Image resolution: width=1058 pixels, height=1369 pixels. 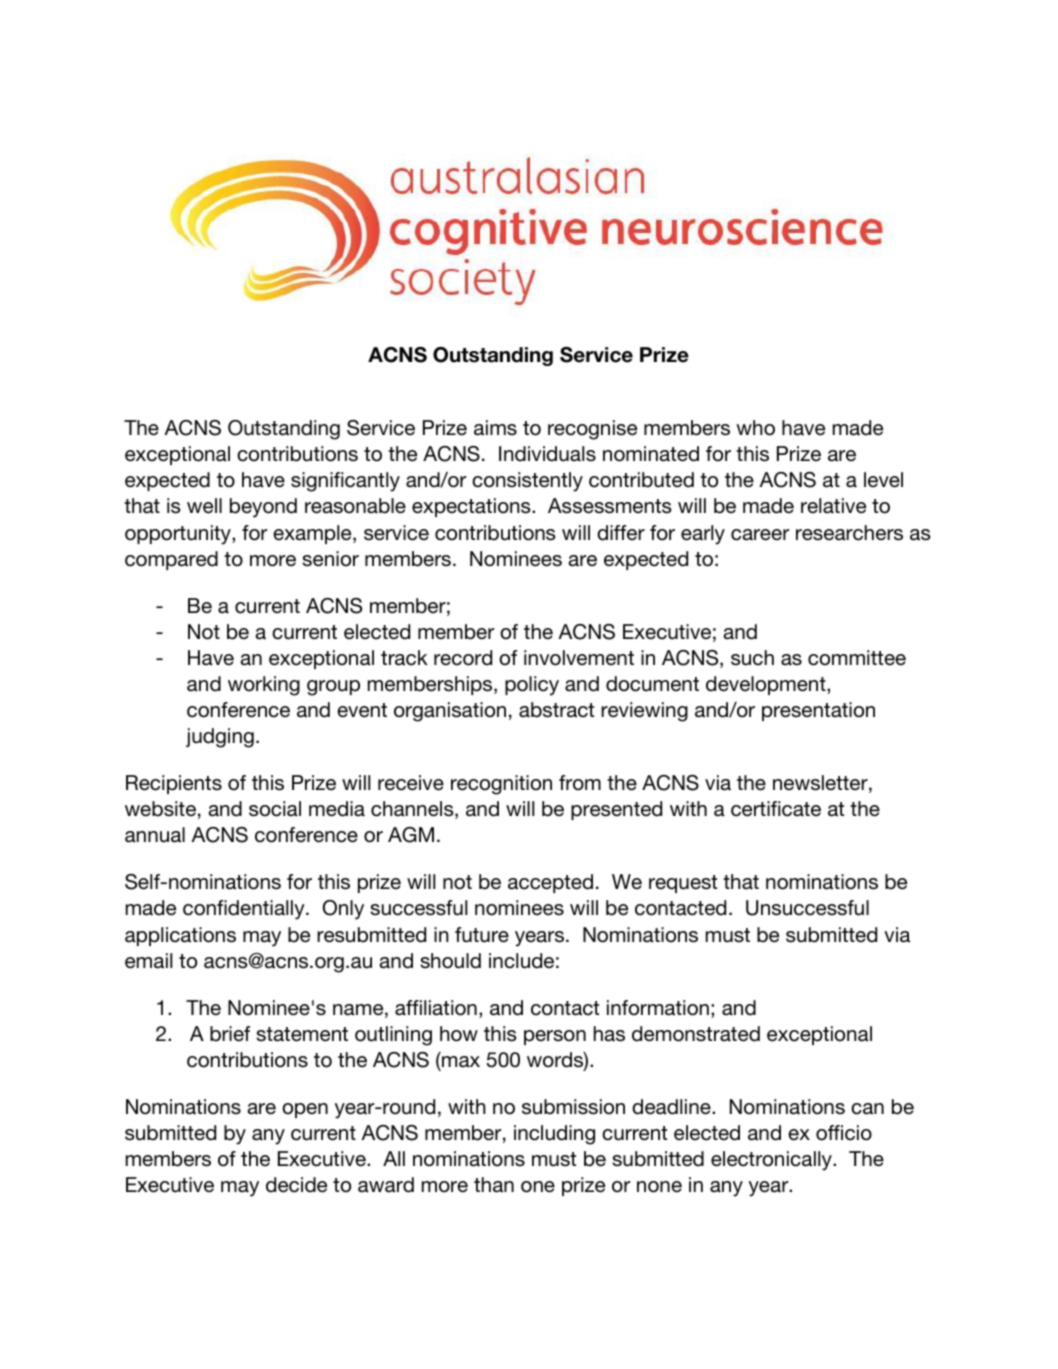 I want to click on confidentially, so click(x=245, y=910).
